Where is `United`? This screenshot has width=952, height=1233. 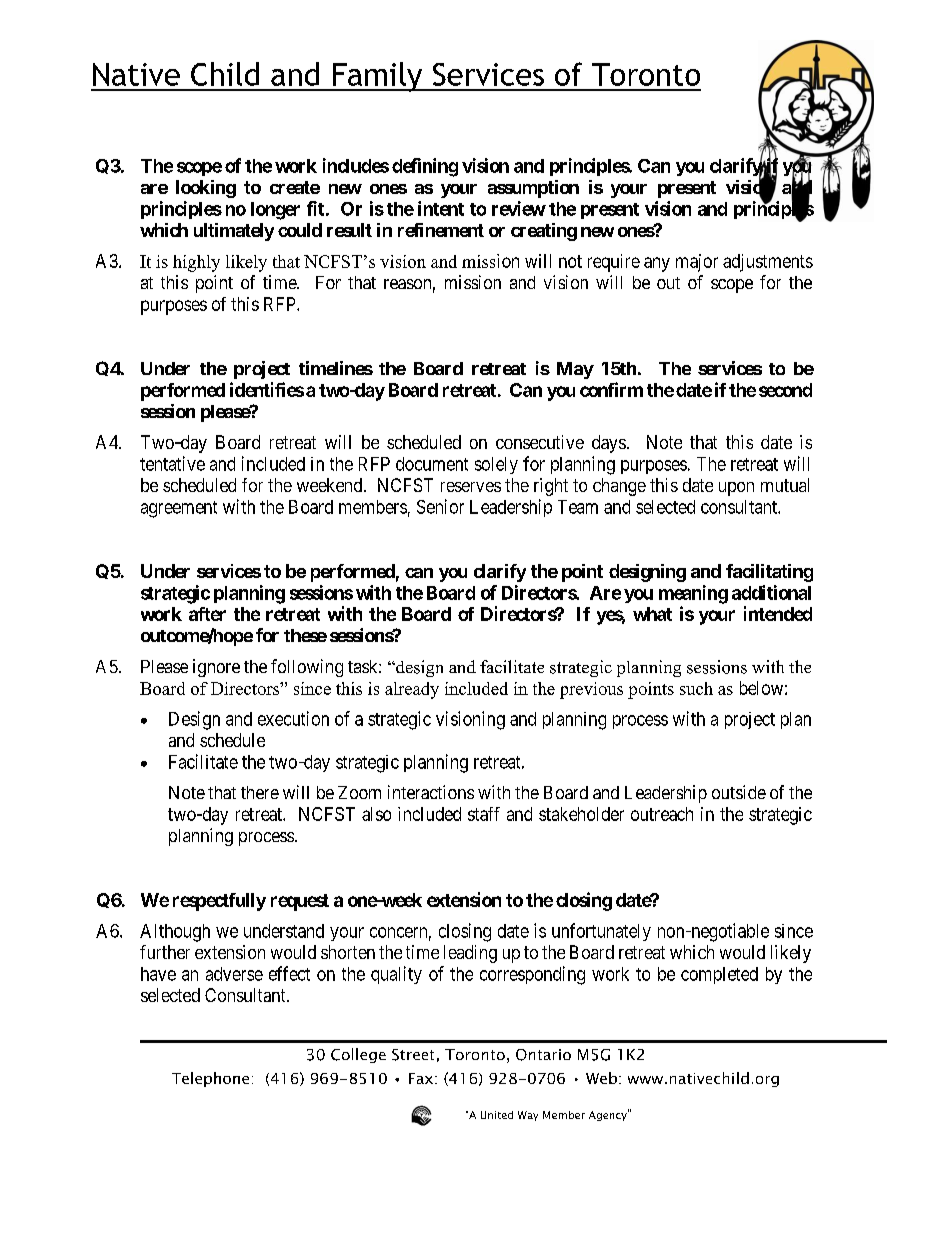 United is located at coordinates (497, 1115).
